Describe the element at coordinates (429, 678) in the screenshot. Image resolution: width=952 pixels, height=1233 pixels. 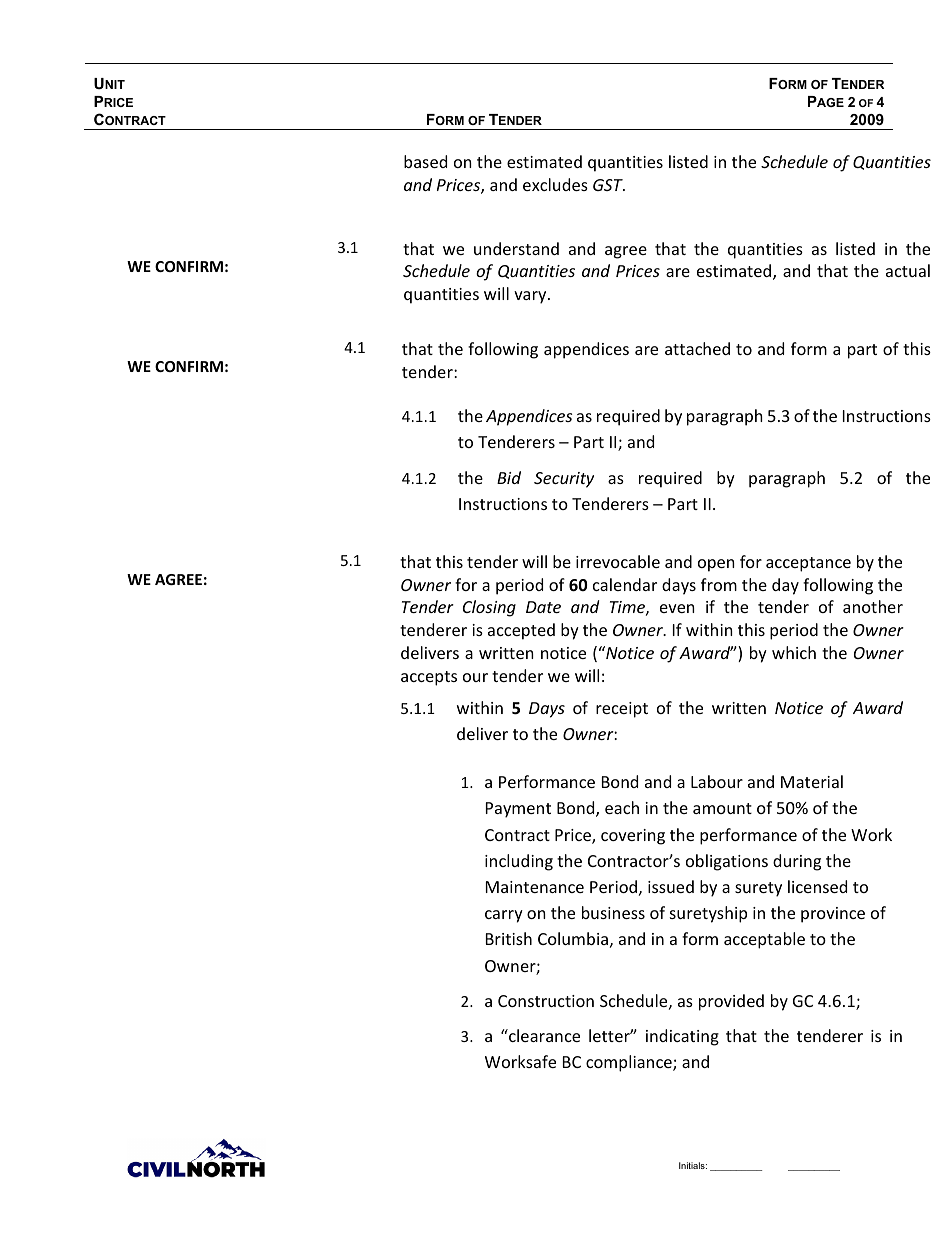
I see `accepts` at that location.
